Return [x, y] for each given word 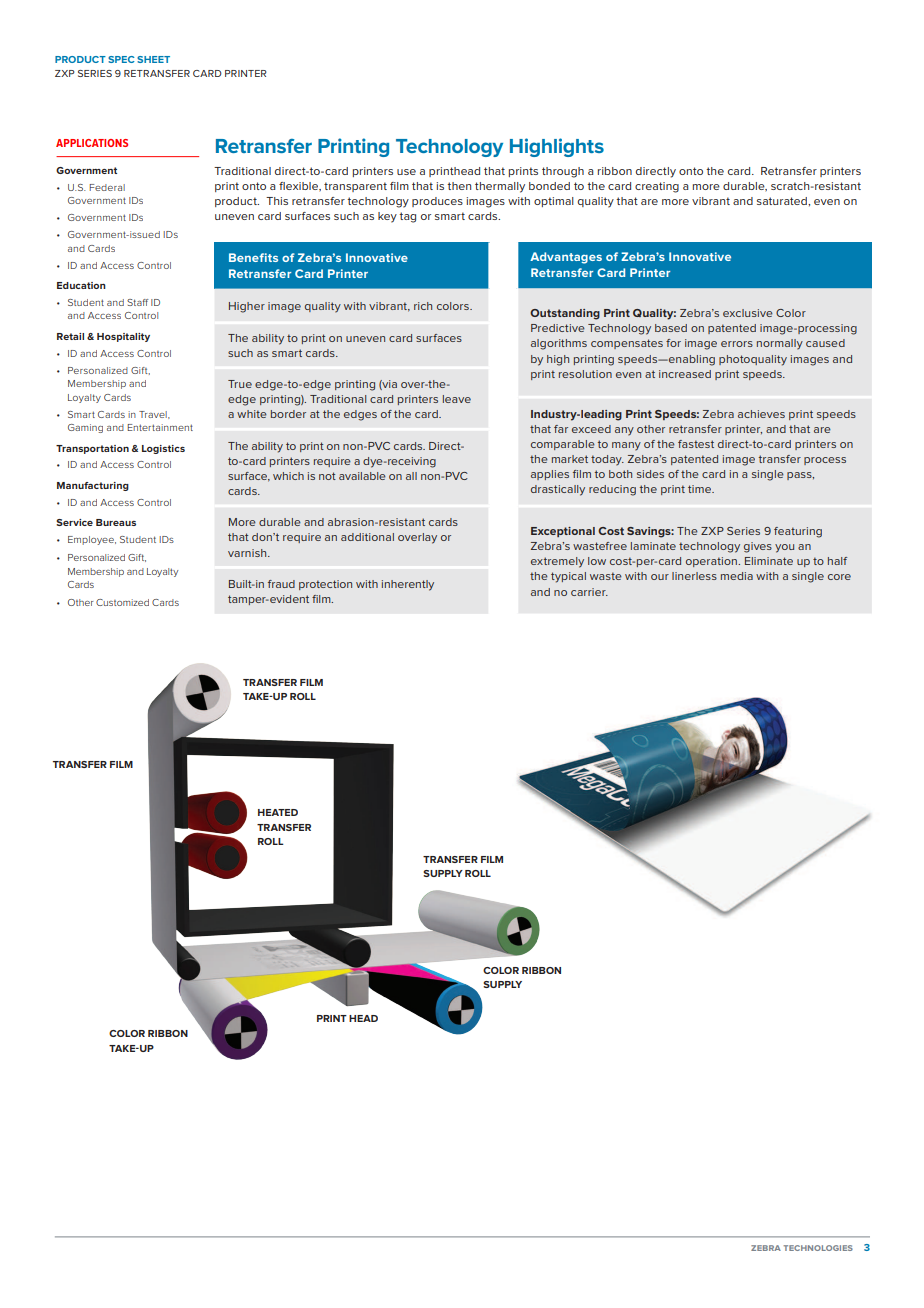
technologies [818, 1248]
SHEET [153, 59]
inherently [408, 585]
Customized [122, 602]
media [737, 576]
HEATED [278, 812]
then [459, 186]
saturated [783, 201]
